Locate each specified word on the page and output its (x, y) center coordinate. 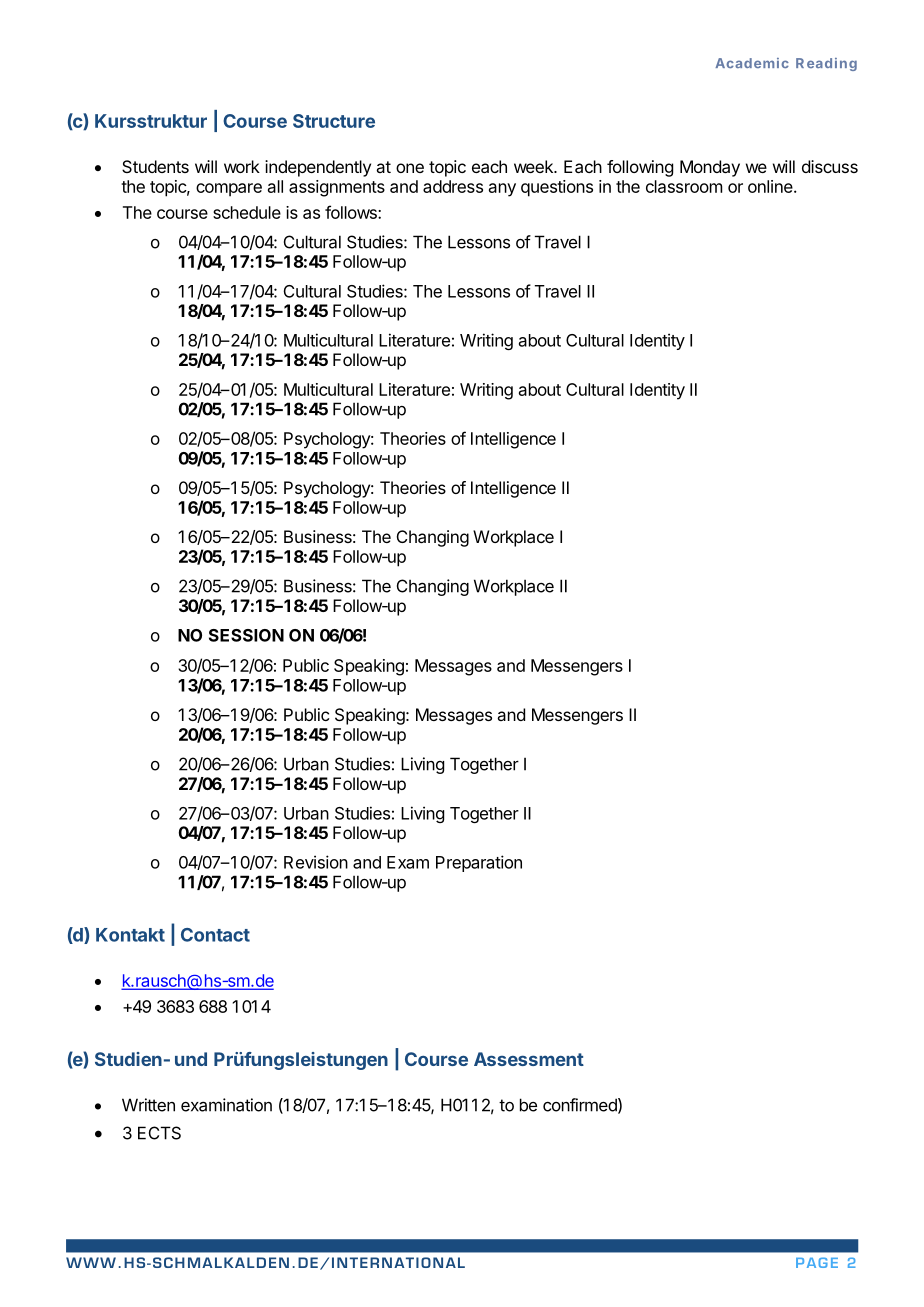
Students (155, 166)
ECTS (159, 1133)
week (534, 166)
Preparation (479, 863)
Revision (316, 862)
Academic (752, 63)
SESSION (246, 635)
